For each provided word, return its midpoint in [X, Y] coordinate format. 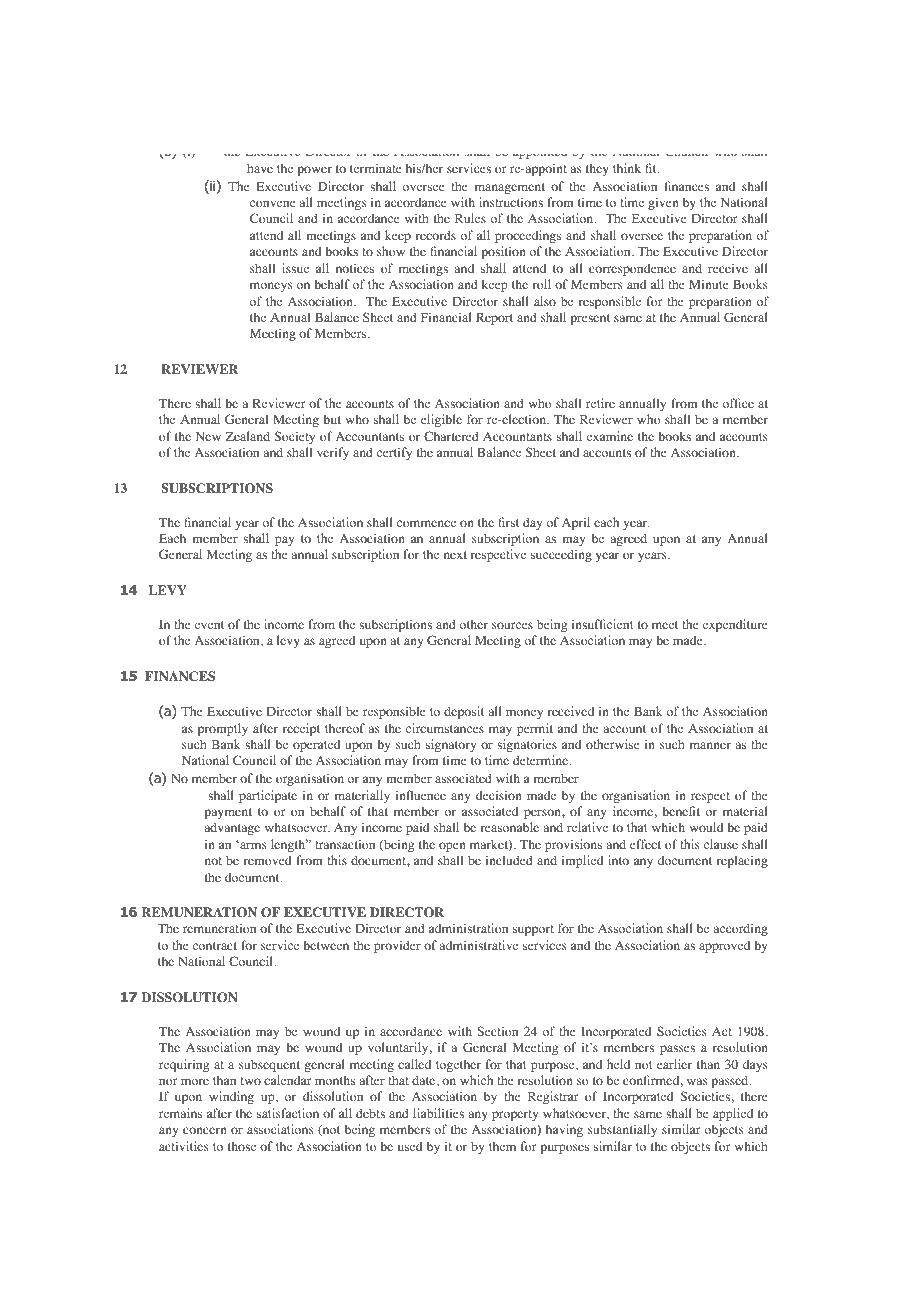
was [697, 1081]
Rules [470, 218]
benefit [681, 811]
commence [426, 523]
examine [610, 436]
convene [273, 203]
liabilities [438, 1113]
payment [228, 813]
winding [231, 1097]
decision [499, 795]
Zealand [248, 436]
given [663, 203]
